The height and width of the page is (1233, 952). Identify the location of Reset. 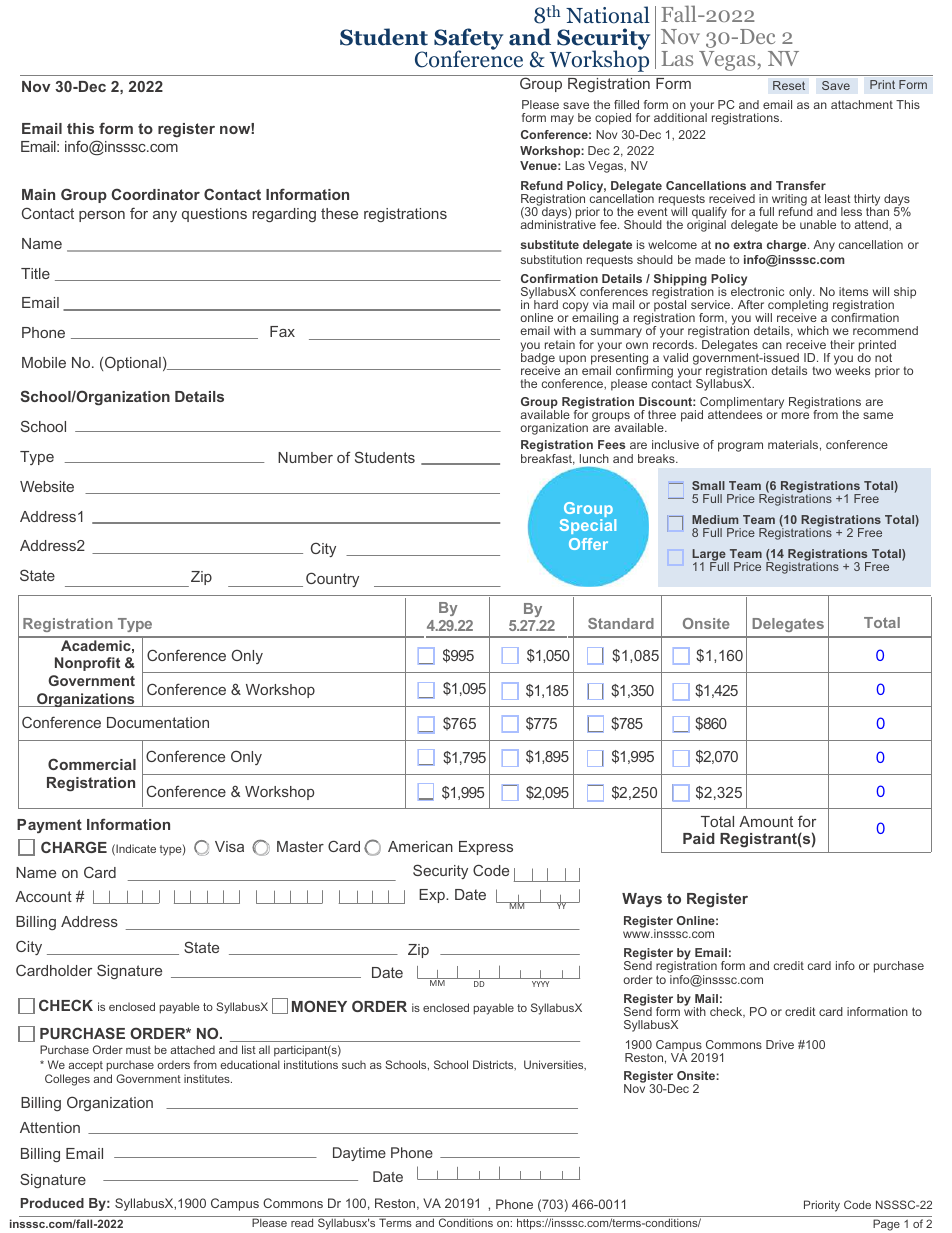
(789, 85).
